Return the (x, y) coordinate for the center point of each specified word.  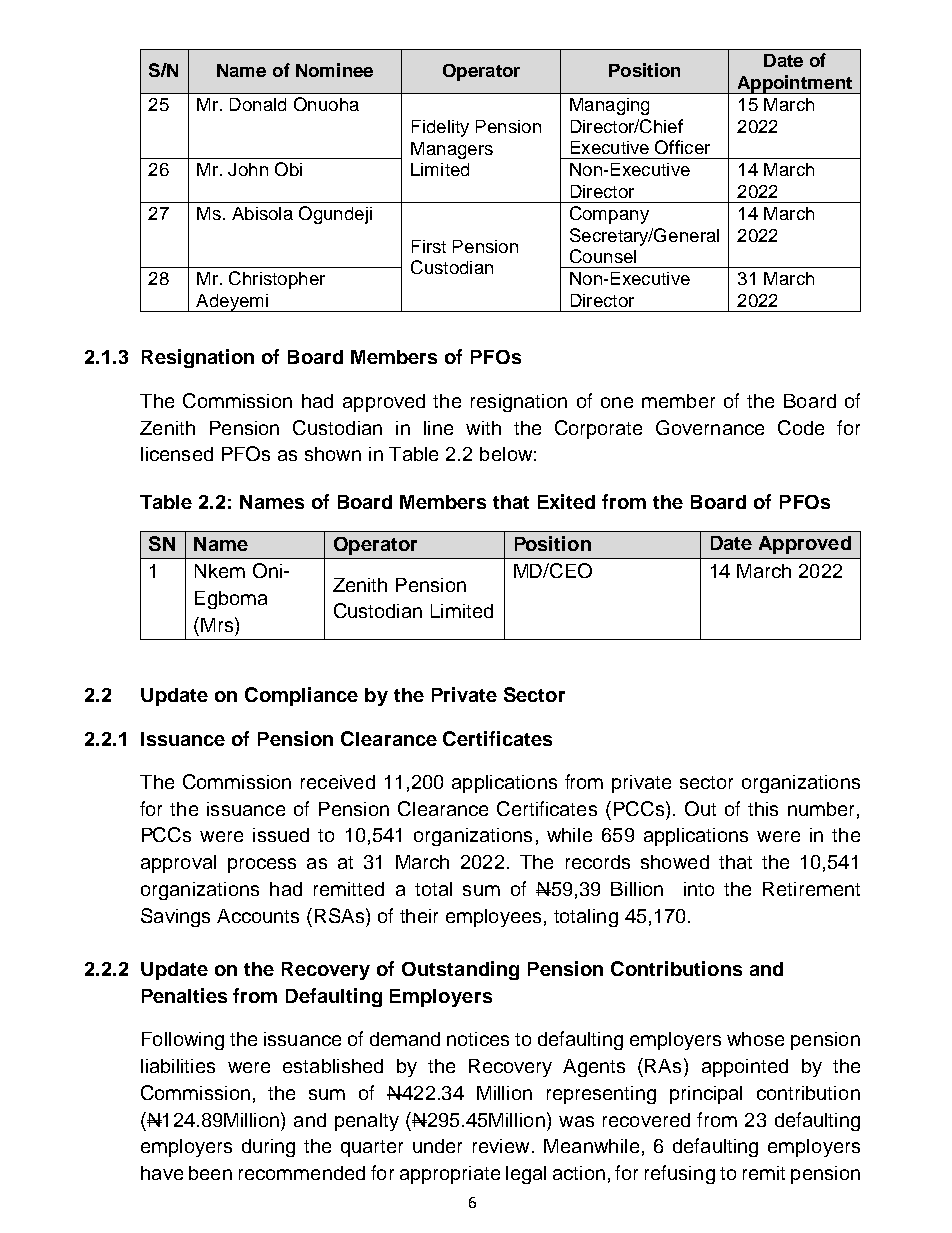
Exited (566, 501)
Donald (258, 104)
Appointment (794, 84)
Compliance (301, 696)
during (268, 1148)
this (763, 809)
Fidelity (440, 128)
